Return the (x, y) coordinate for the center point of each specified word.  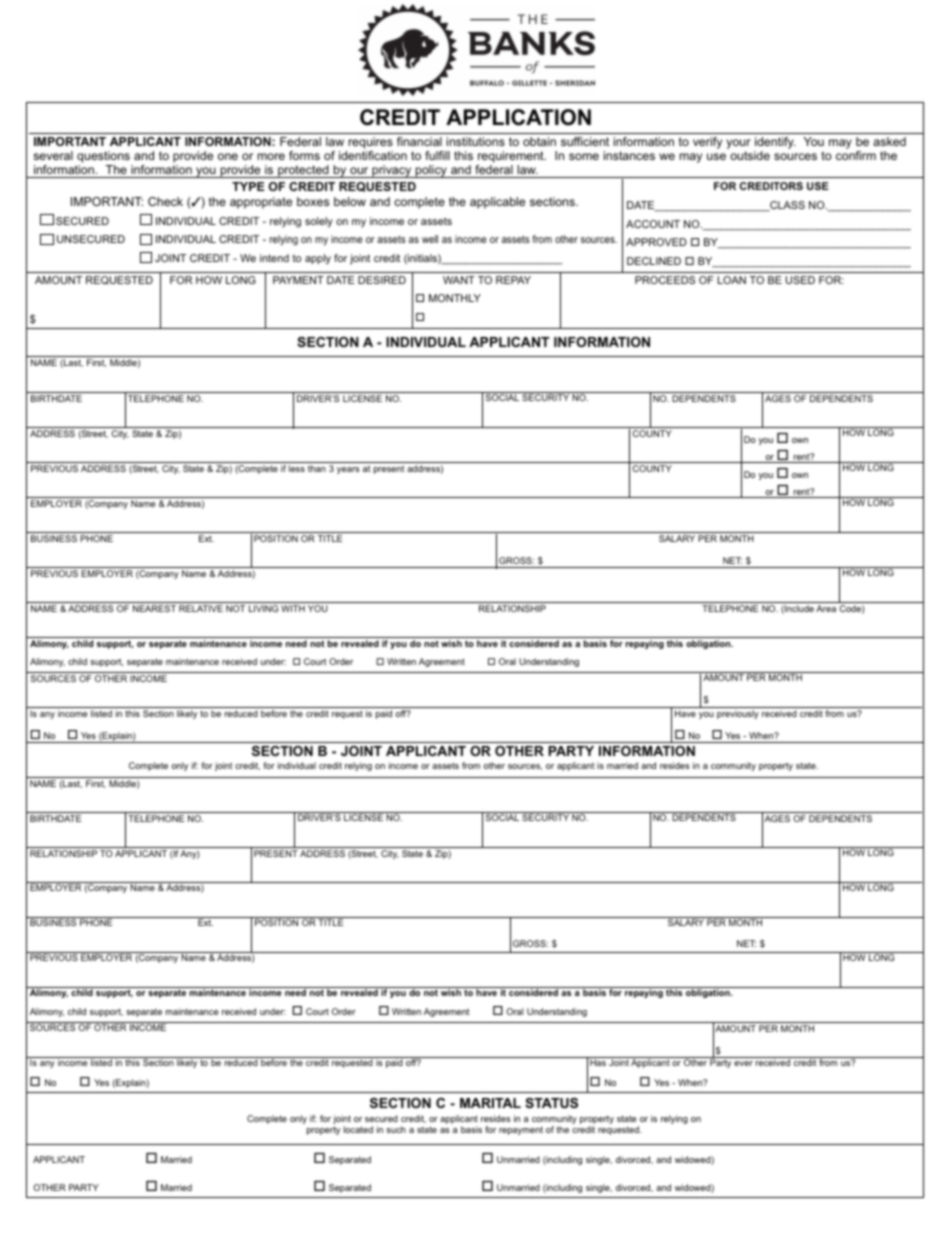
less (297, 468)
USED (800, 280)
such (396, 1129)
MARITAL (490, 1103)
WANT (459, 280)
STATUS (551, 1103)
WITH (293, 608)
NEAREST (154, 608)
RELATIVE (201, 608)
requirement (511, 158)
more (271, 156)
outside (750, 155)
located (358, 1129)
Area (826, 608)
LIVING (263, 608)
